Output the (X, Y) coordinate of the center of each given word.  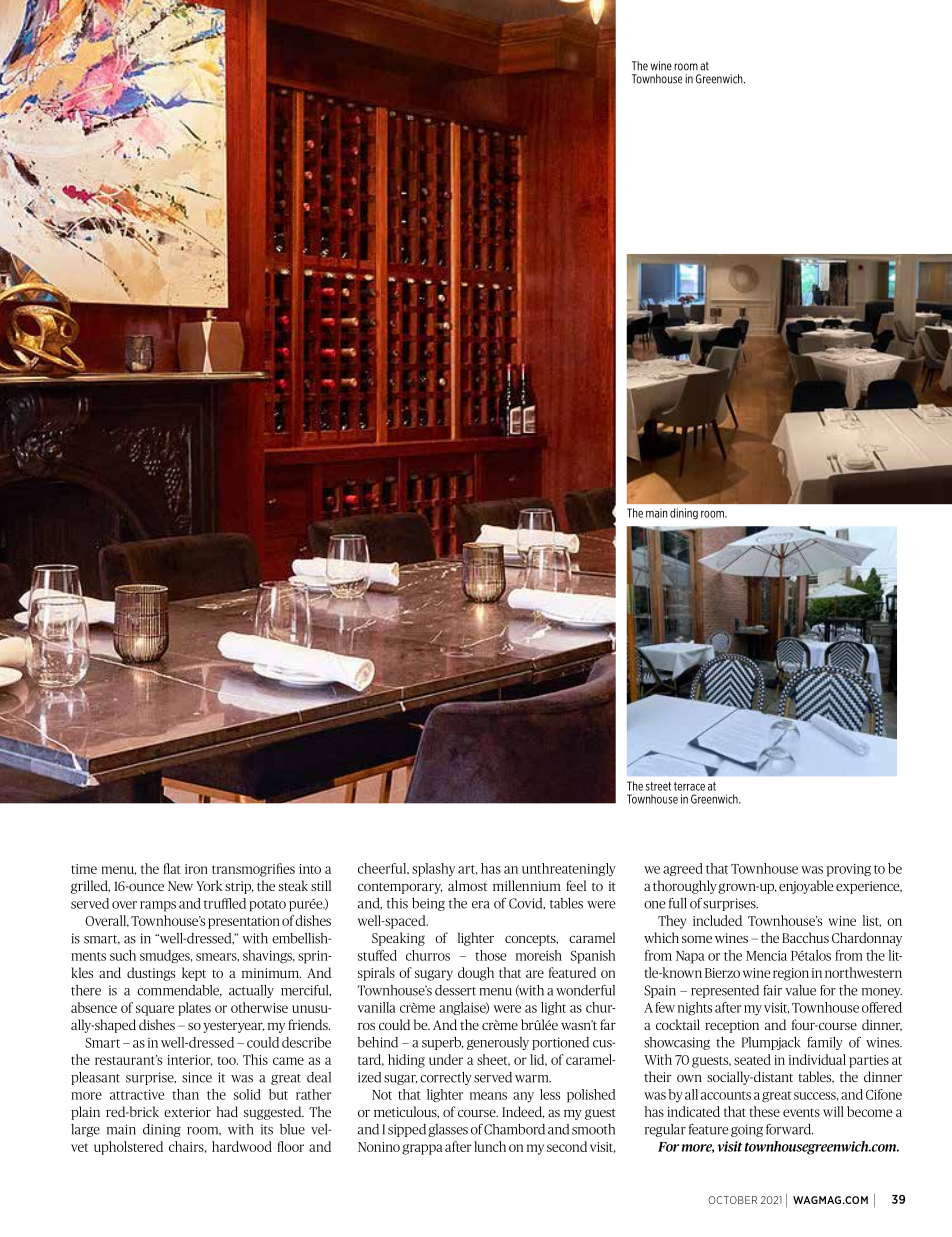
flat (172, 868)
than (185, 1094)
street (658, 786)
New (180, 886)
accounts (726, 1095)
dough (476, 974)
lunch (490, 1146)
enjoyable (806, 887)
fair (772, 990)
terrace (689, 786)
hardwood (242, 1146)
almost (467, 885)
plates (194, 1009)
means (488, 1096)
